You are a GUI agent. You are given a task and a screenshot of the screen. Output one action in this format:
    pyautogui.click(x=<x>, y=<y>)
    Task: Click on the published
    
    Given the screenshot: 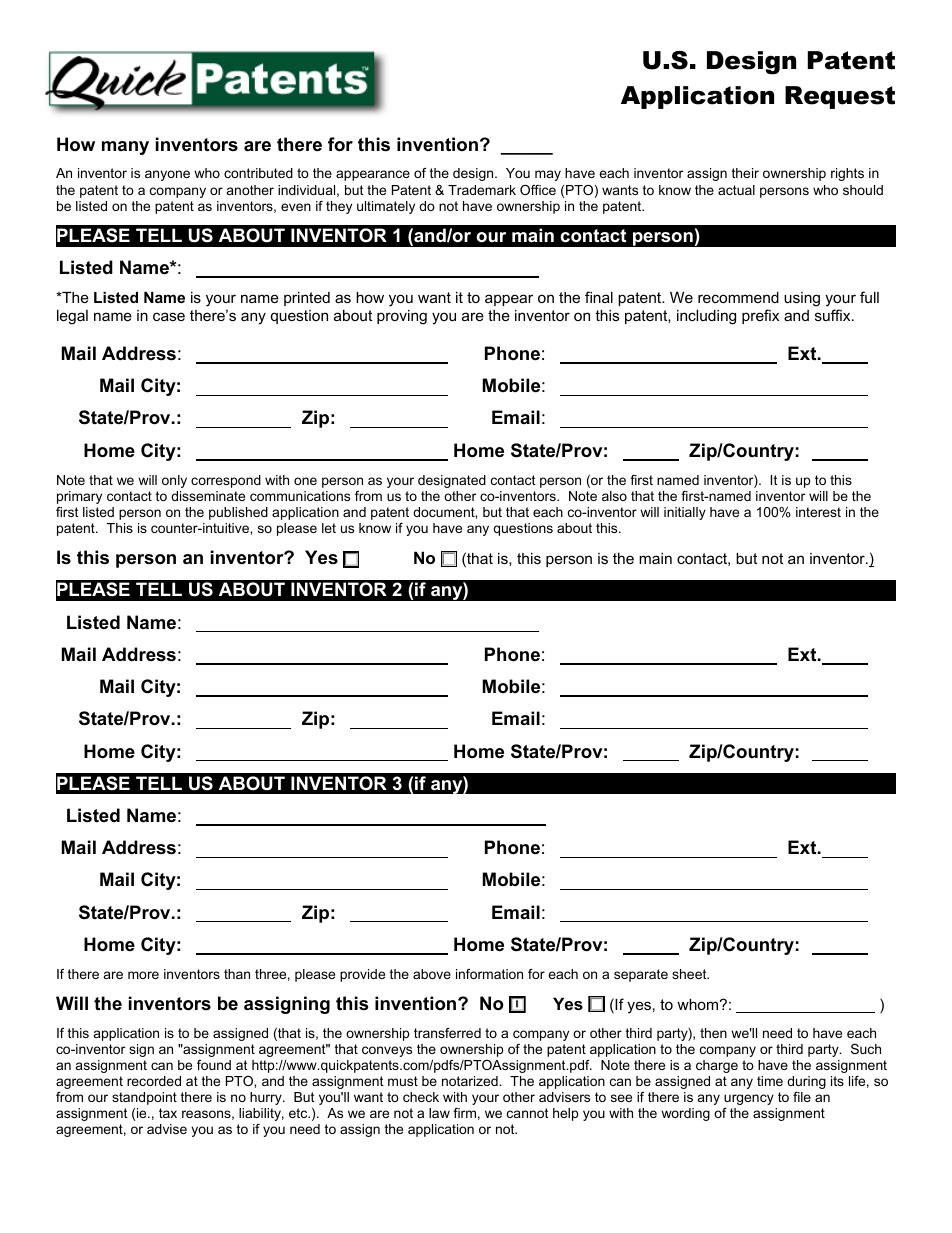 What is the action you would take?
    pyautogui.click(x=238, y=513)
